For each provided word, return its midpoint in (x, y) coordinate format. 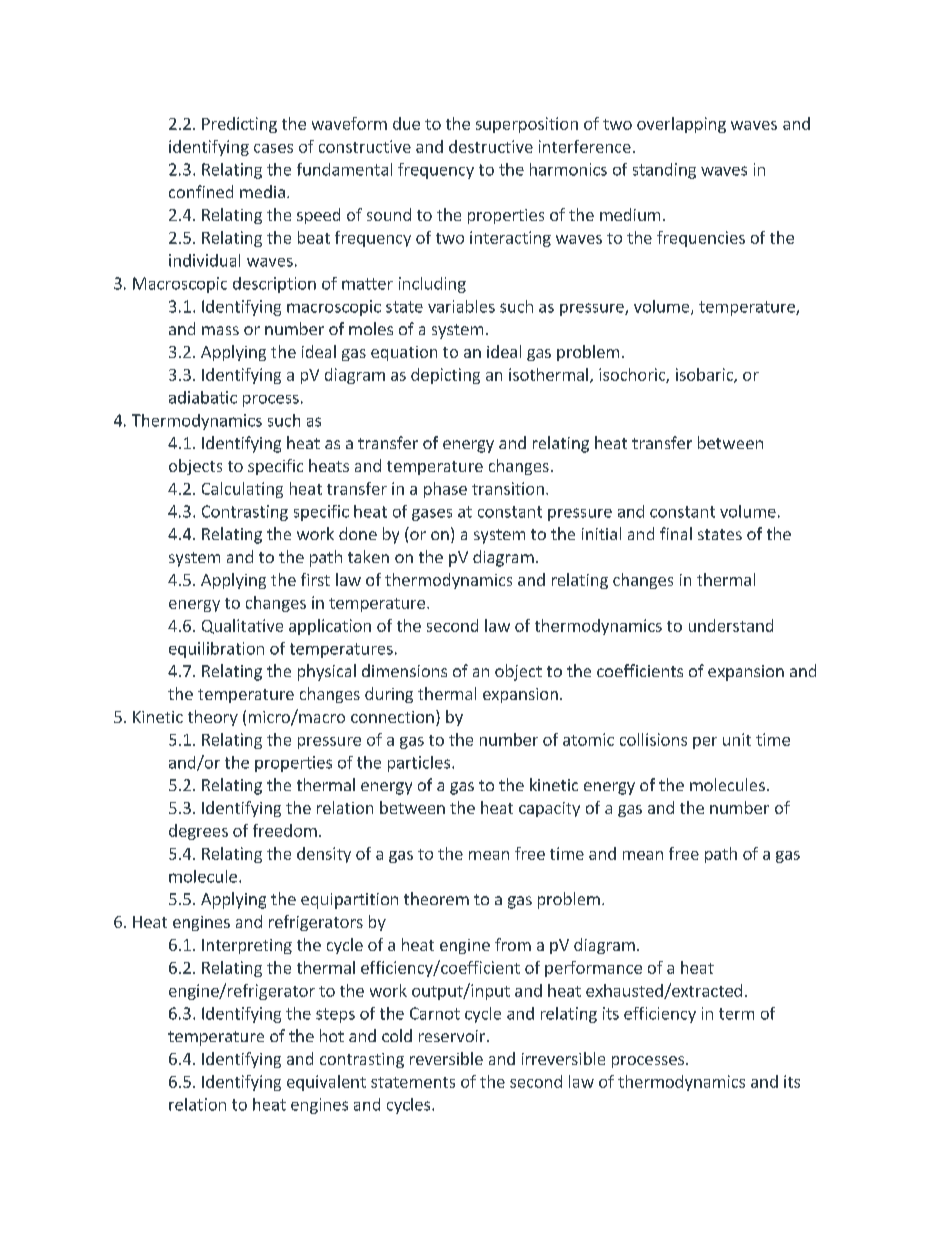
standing (664, 171)
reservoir (452, 1036)
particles (419, 764)
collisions (653, 739)
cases (273, 148)
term (736, 1014)
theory (213, 718)
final (676, 533)
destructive (491, 146)
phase (445, 490)
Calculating (242, 490)
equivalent (326, 1083)
